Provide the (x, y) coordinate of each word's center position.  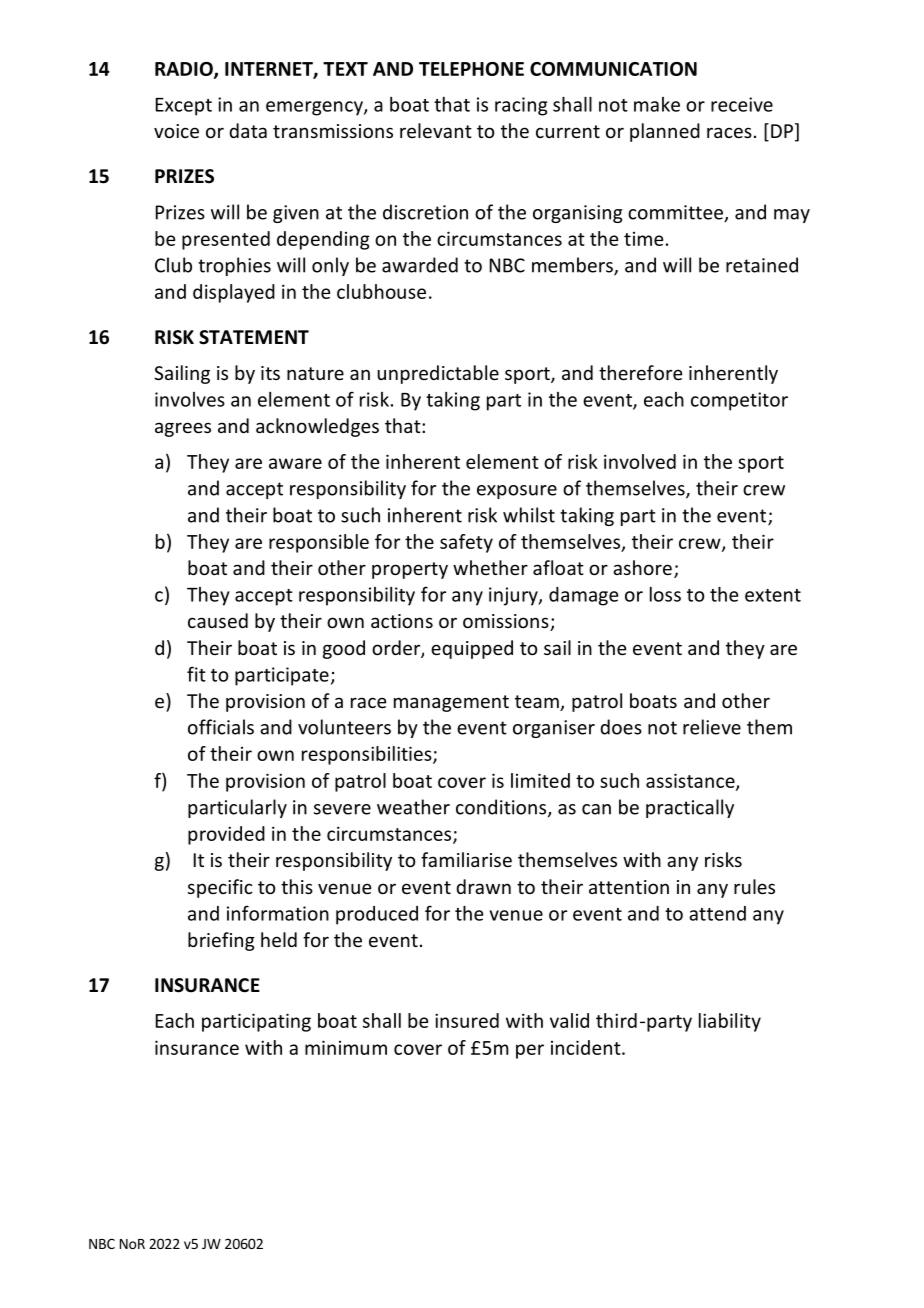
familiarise (466, 859)
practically (690, 808)
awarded (420, 265)
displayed (234, 293)
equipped (472, 649)
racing (521, 106)
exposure (517, 492)
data (248, 130)
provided (226, 835)
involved (640, 461)
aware (295, 463)
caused (218, 620)
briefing (221, 941)
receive (742, 104)
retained (762, 265)
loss (665, 594)
